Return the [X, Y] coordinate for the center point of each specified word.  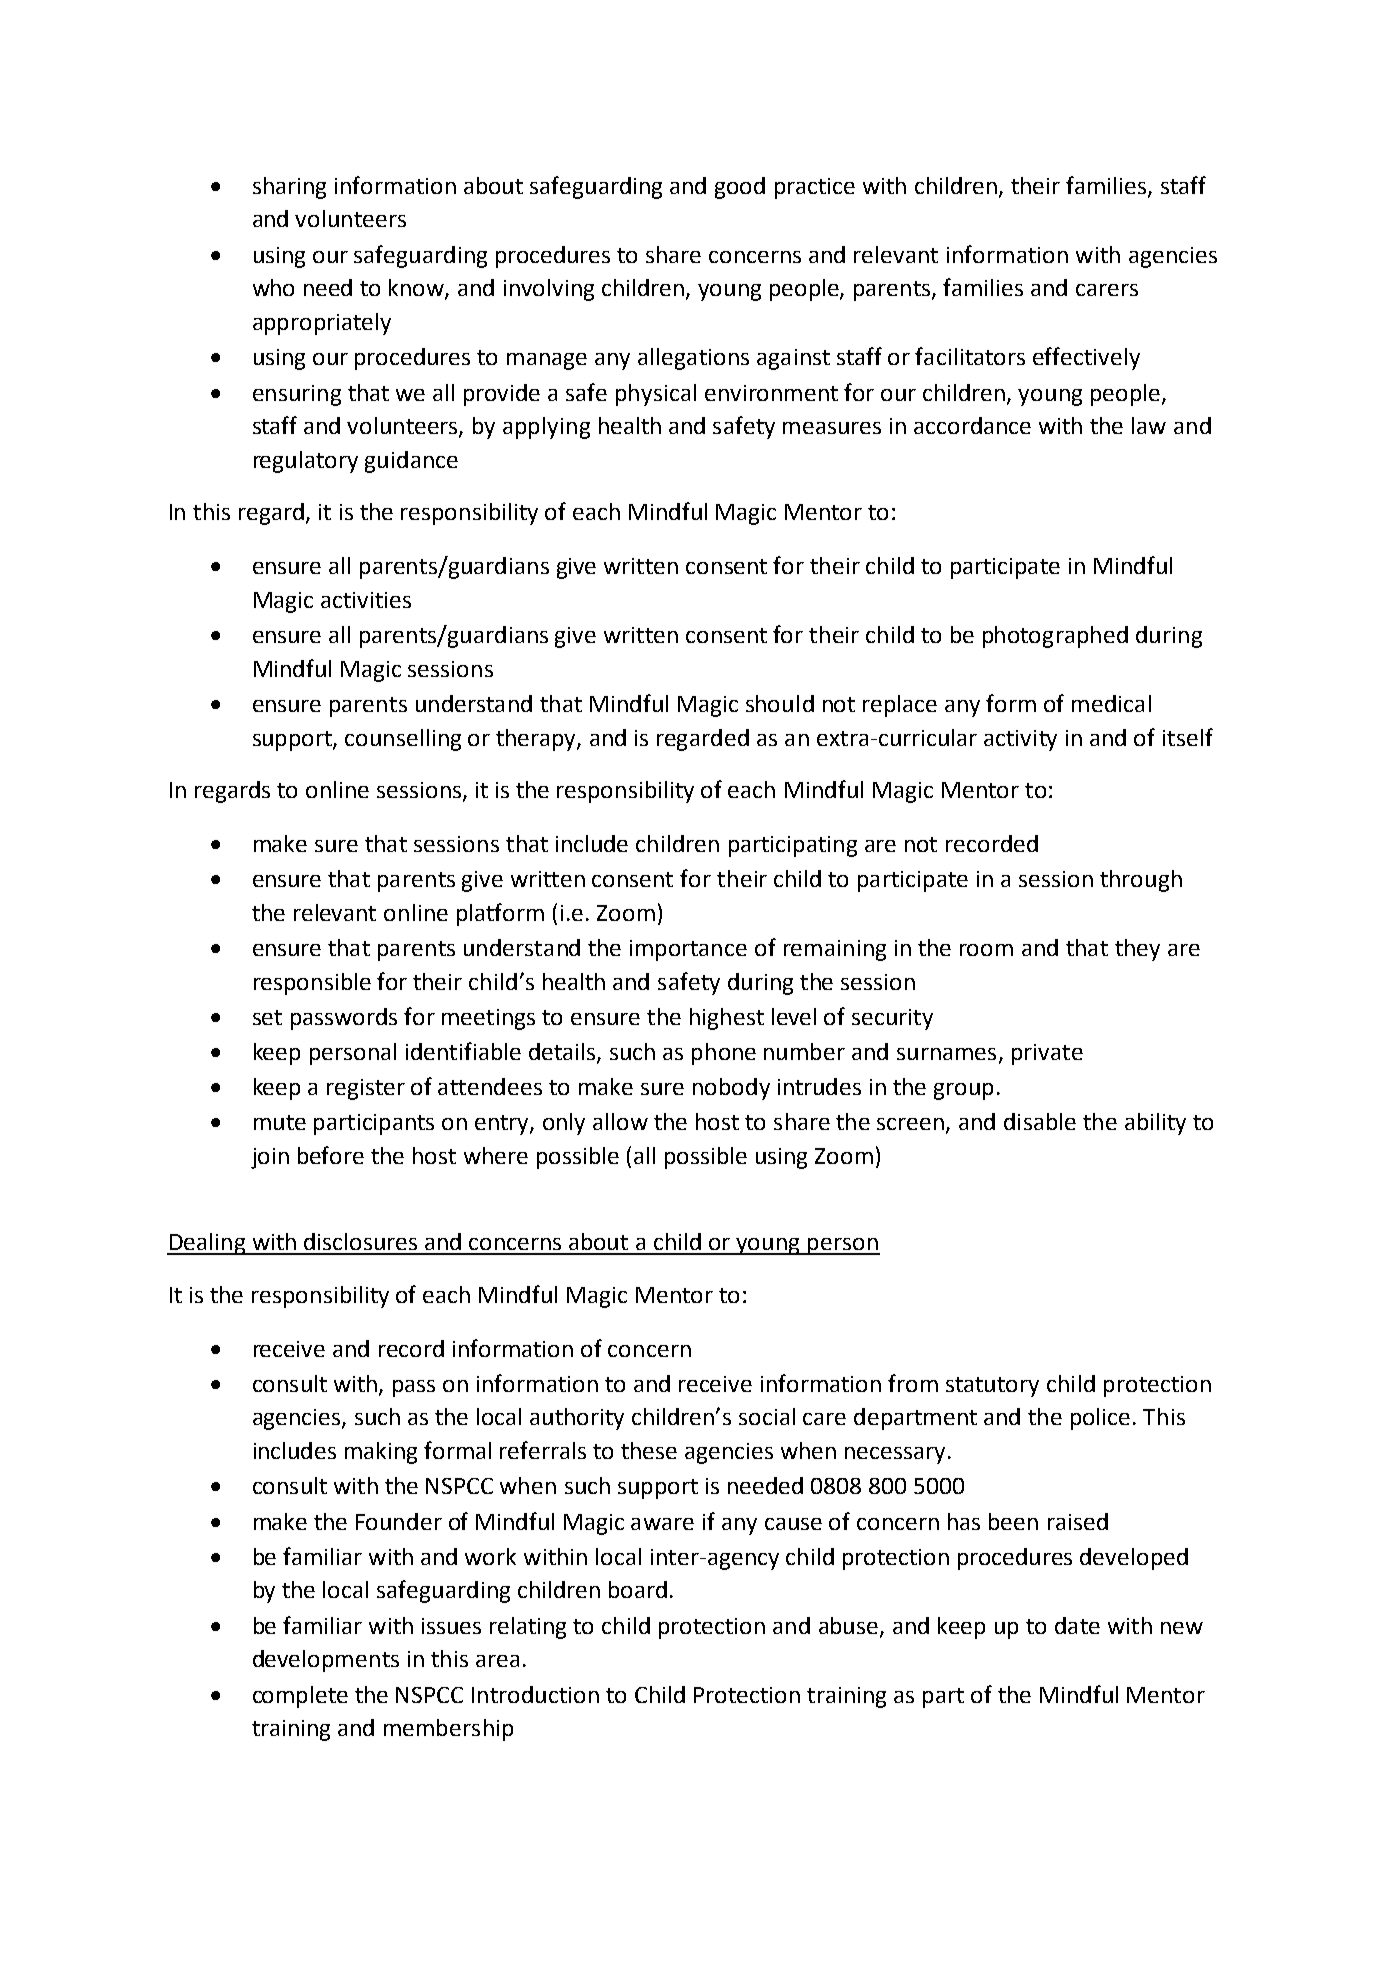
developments [326, 1661]
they [1137, 950]
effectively [1086, 358]
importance [688, 950]
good [740, 188]
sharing [289, 188]
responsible [312, 984]
